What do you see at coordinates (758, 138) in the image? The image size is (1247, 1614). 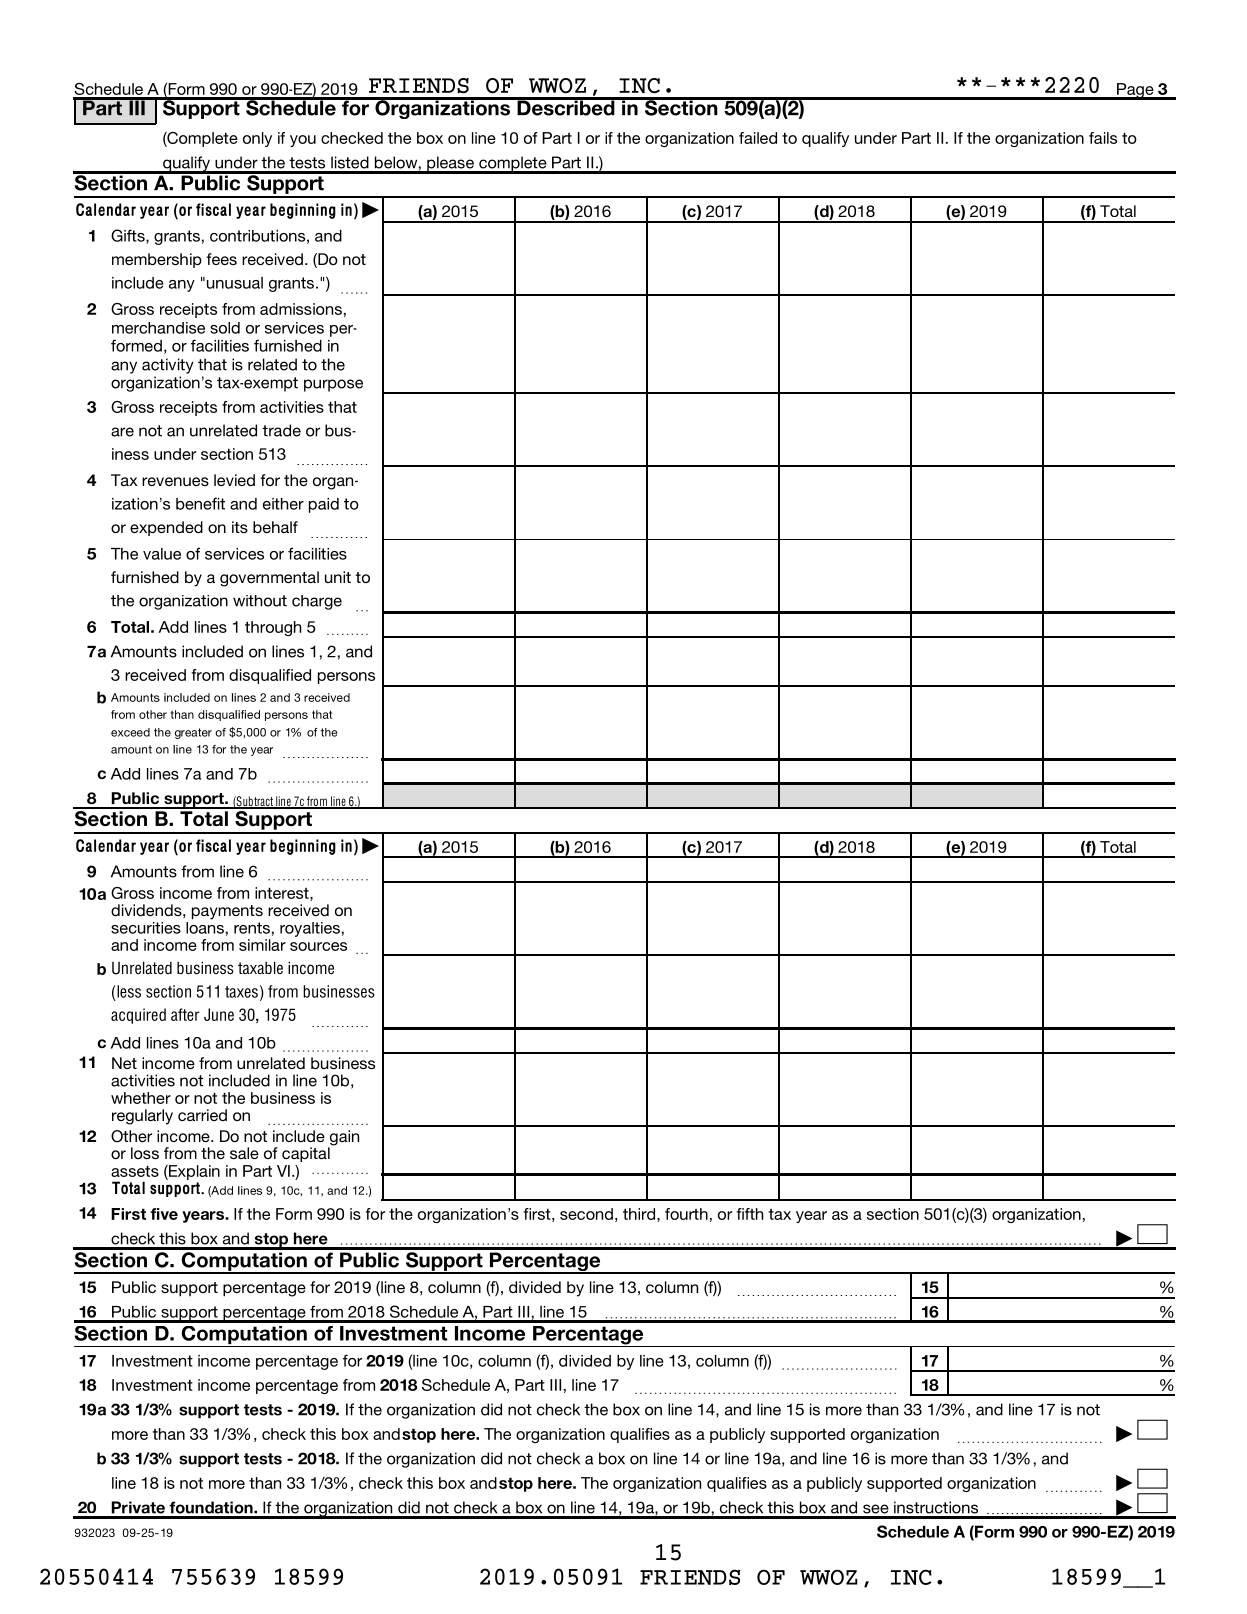 I see `failed` at bounding box center [758, 138].
